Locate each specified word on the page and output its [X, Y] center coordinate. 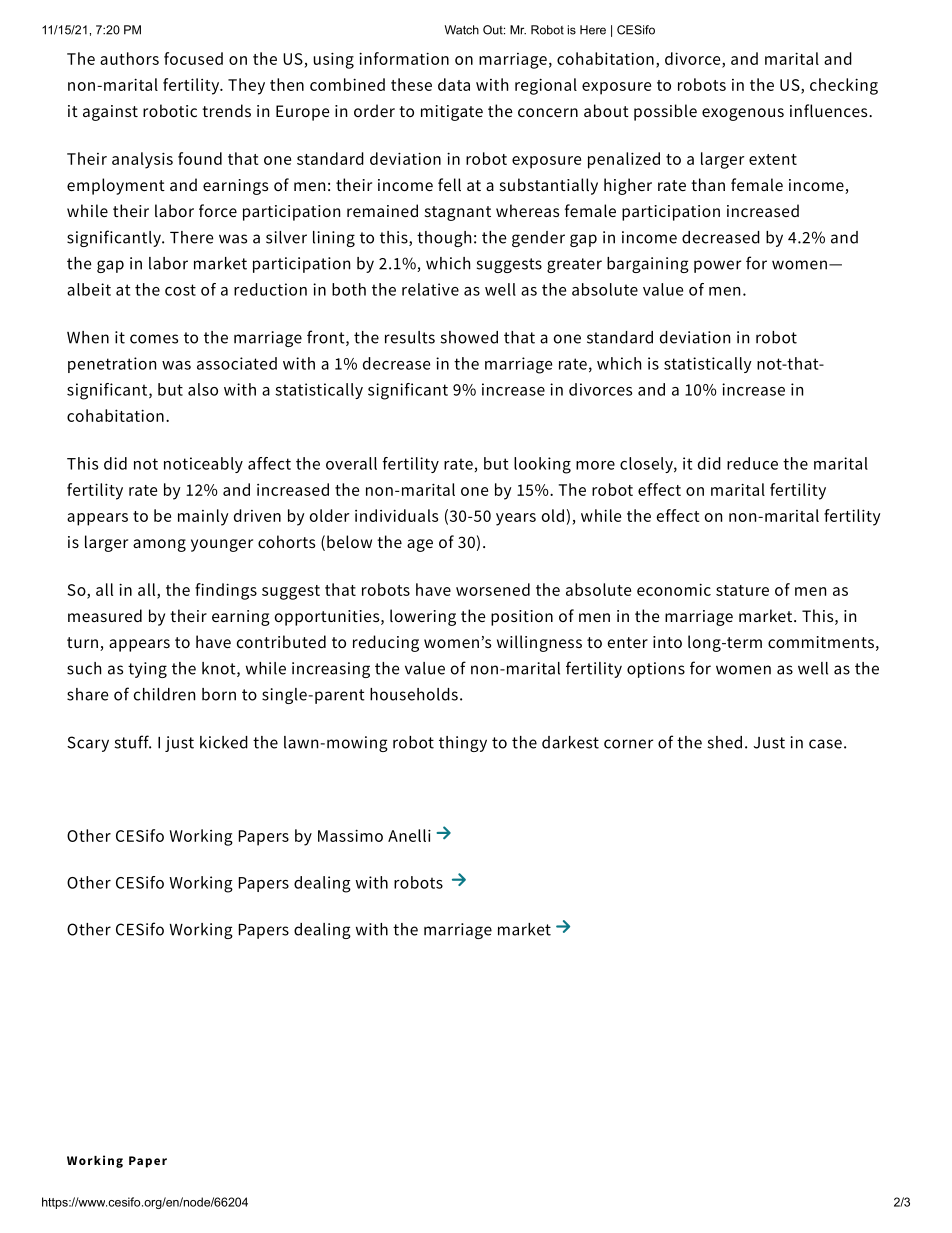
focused [193, 58]
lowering [423, 617]
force [218, 210]
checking [844, 86]
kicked [224, 742]
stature [742, 590]
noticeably [203, 465]
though [444, 239]
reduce [752, 463]
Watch [462, 30]
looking [542, 465]
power [717, 266]
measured [105, 615]
